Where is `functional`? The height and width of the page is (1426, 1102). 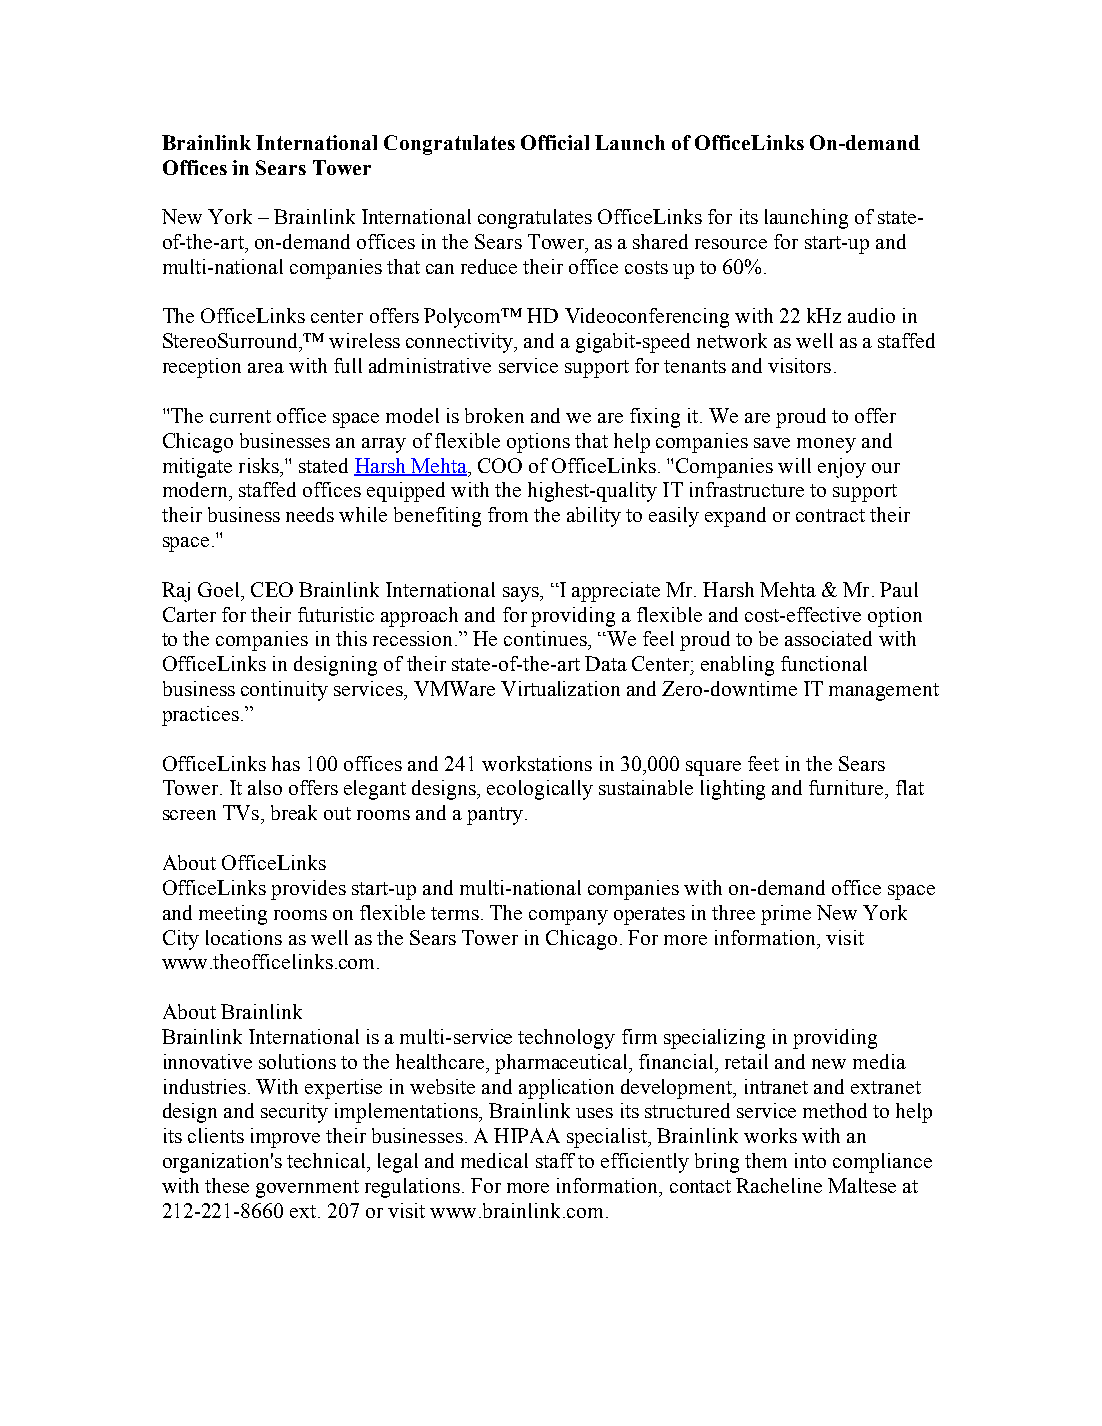
functional is located at coordinates (824, 663).
